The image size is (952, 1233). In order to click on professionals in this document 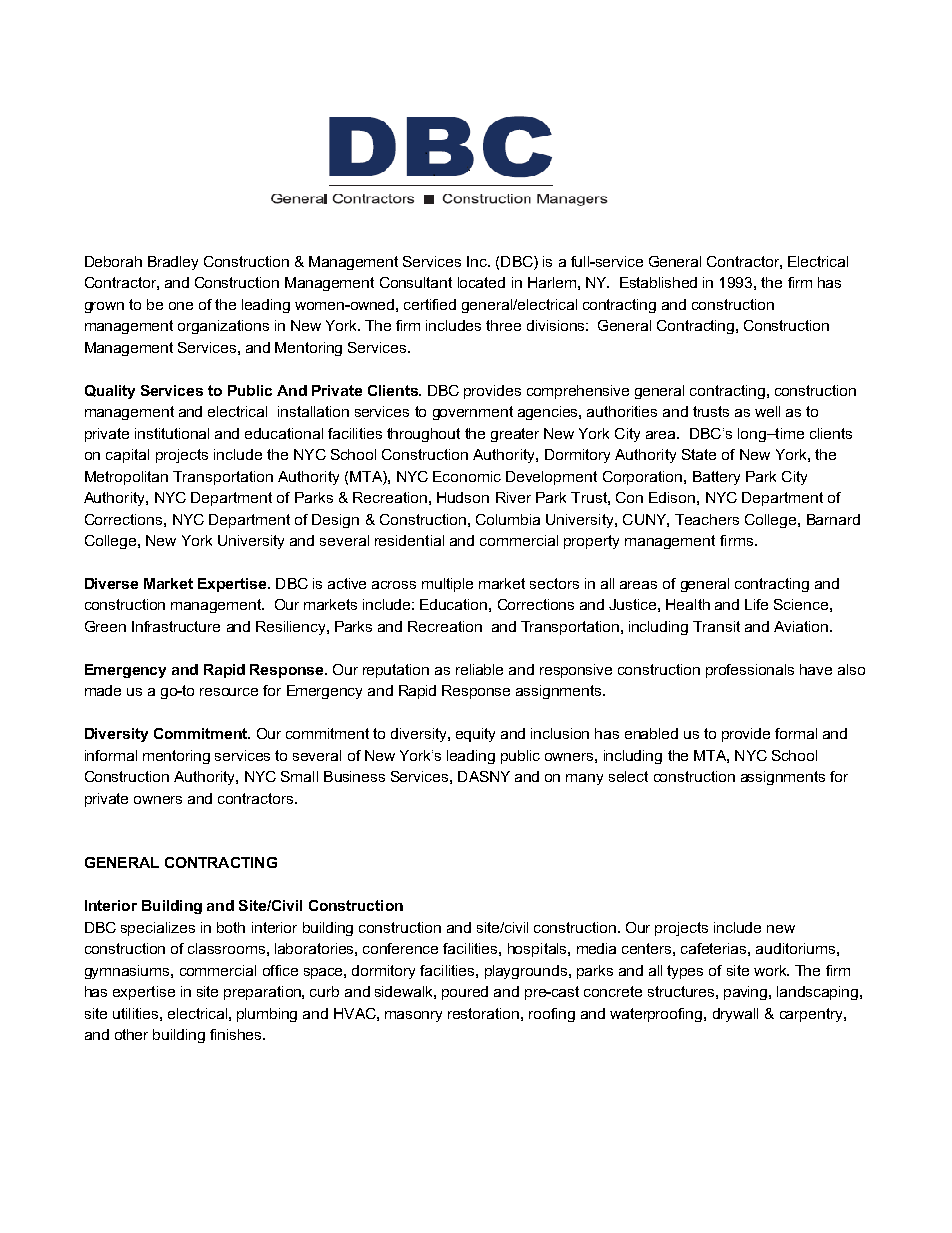, I will do `click(750, 671)`.
